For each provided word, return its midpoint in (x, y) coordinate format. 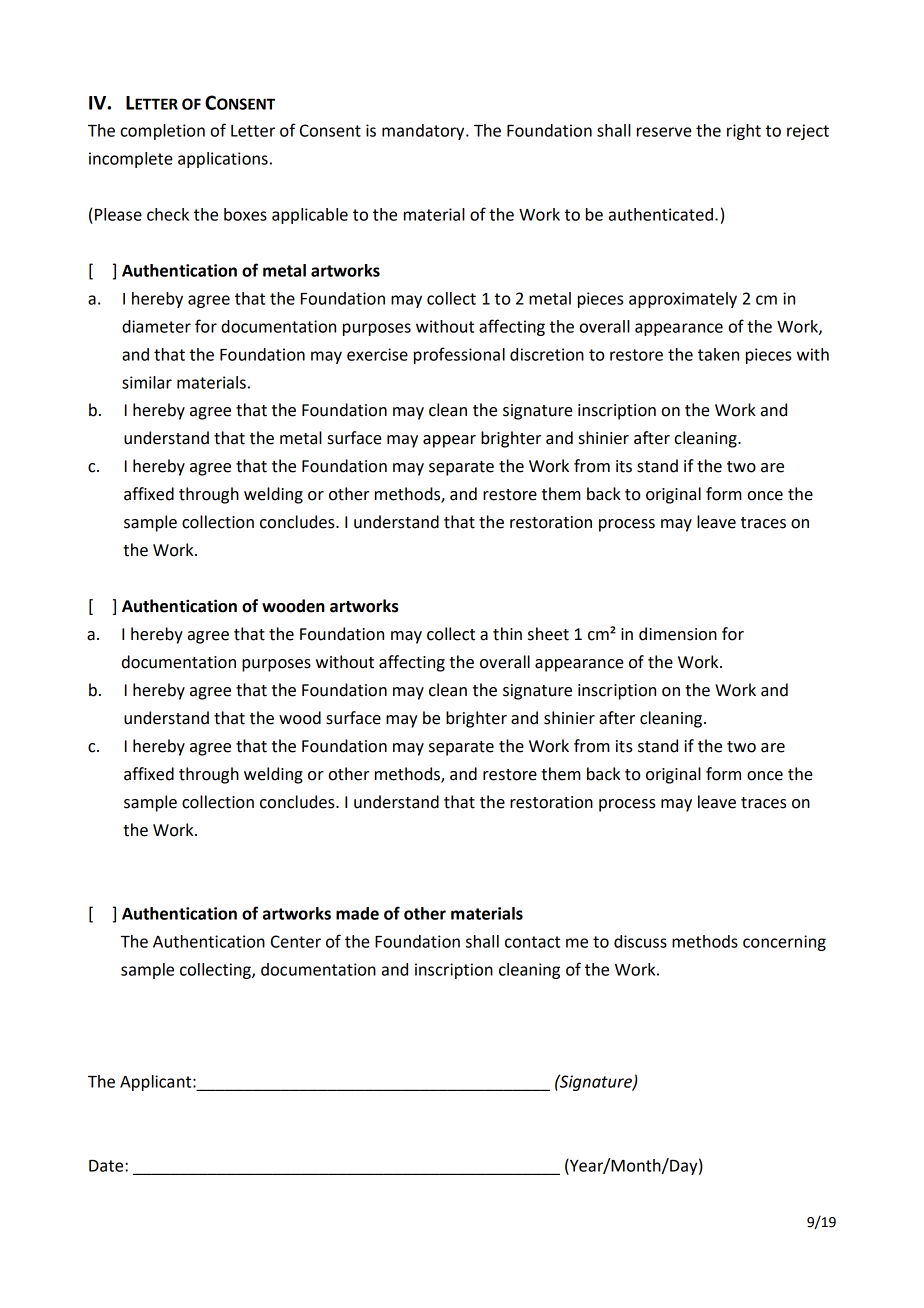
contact (532, 942)
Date (107, 1166)
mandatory (424, 132)
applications (223, 160)
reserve (664, 132)
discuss (640, 941)
